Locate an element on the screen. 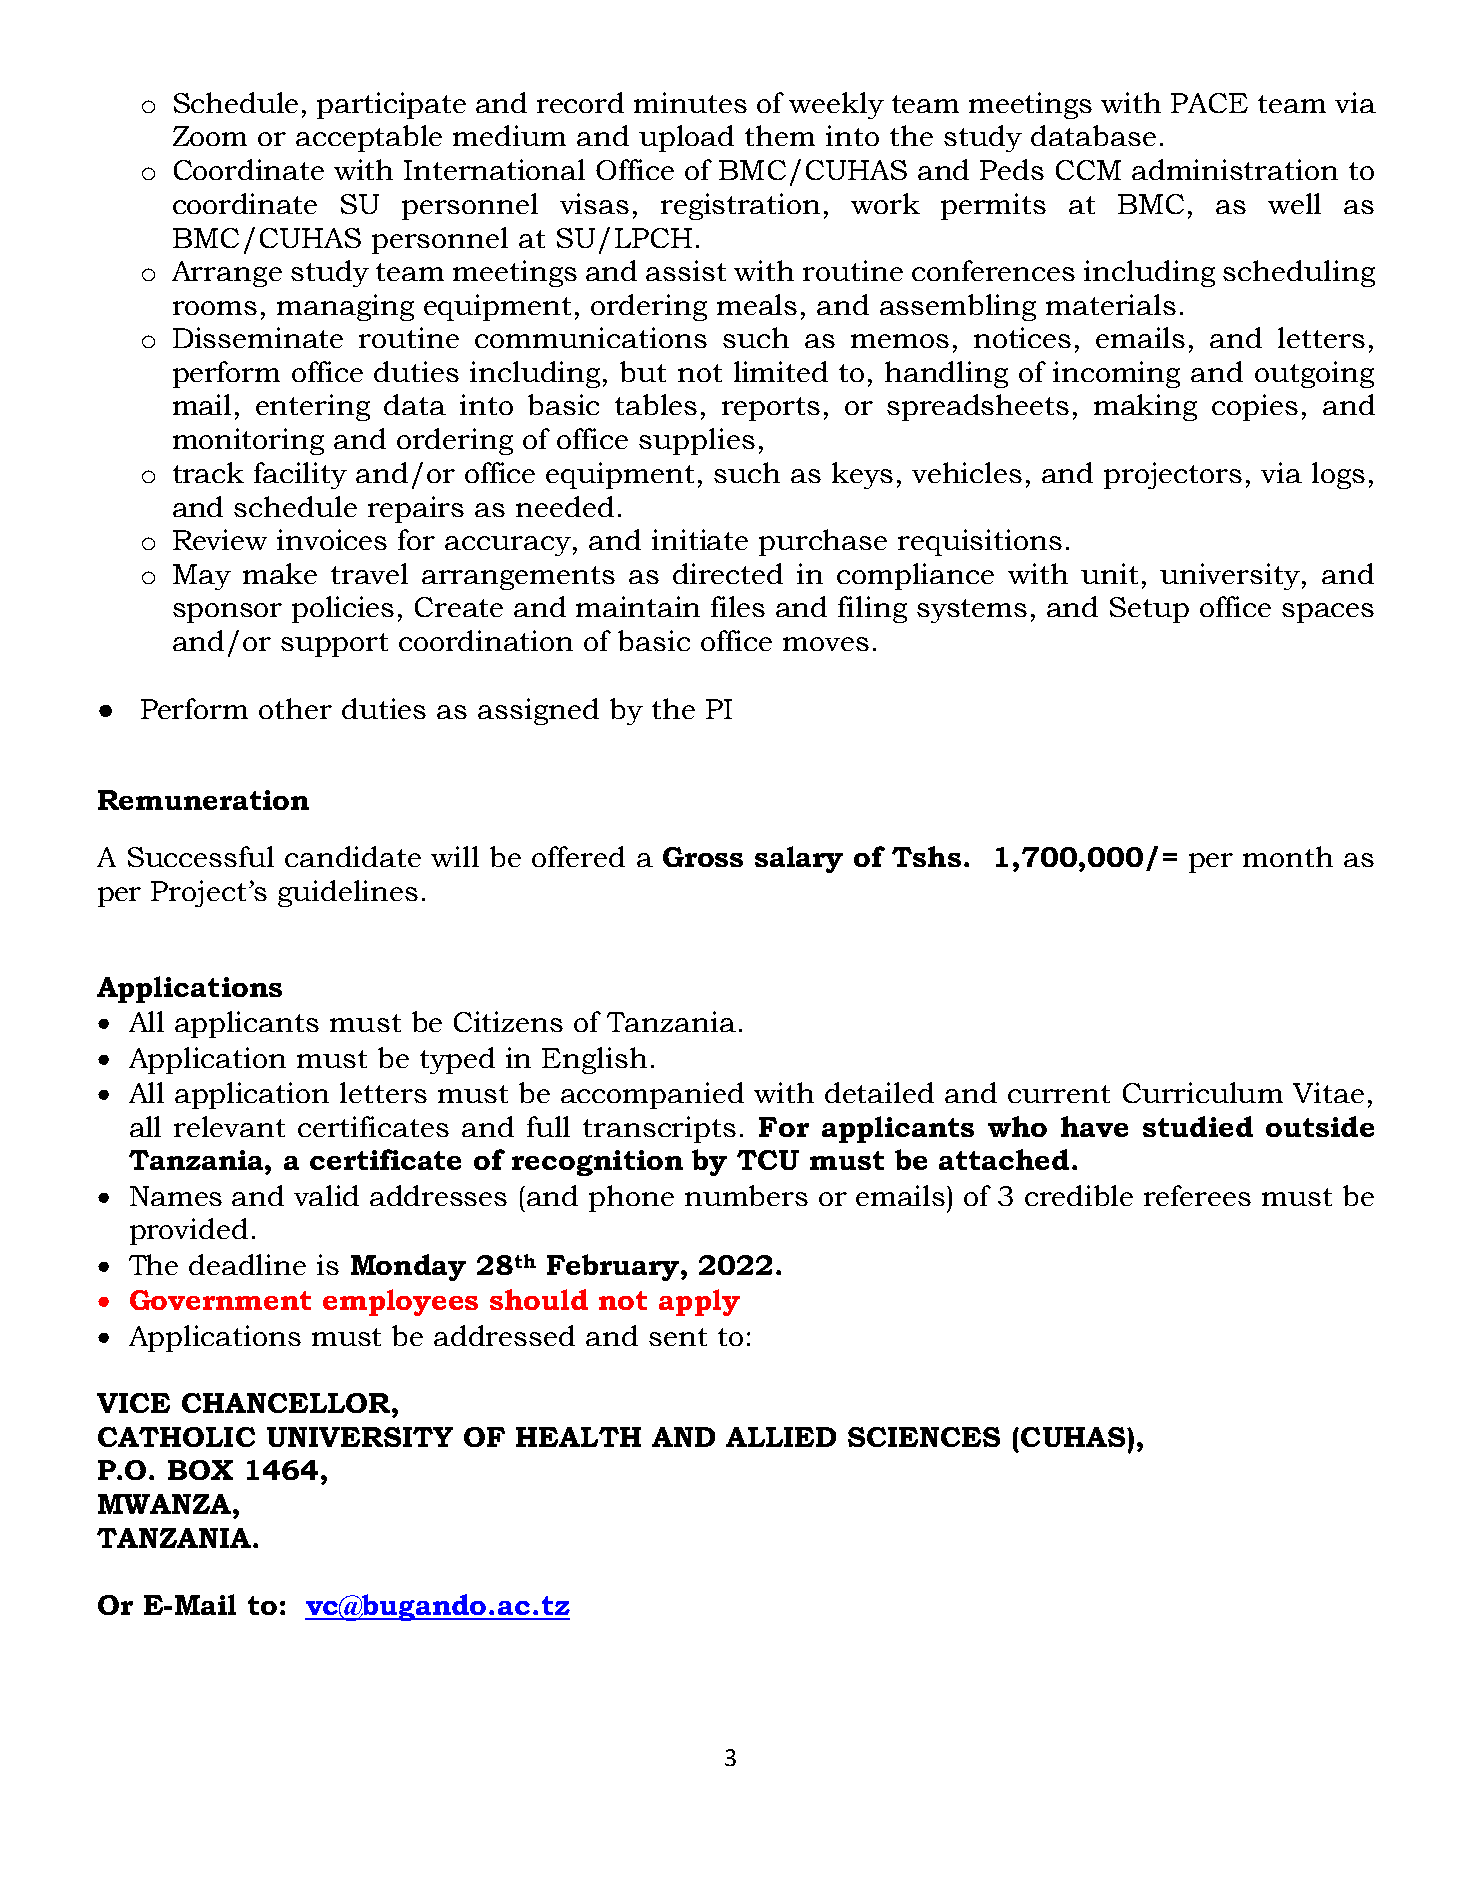  them is located at coordinates (780, 135).
